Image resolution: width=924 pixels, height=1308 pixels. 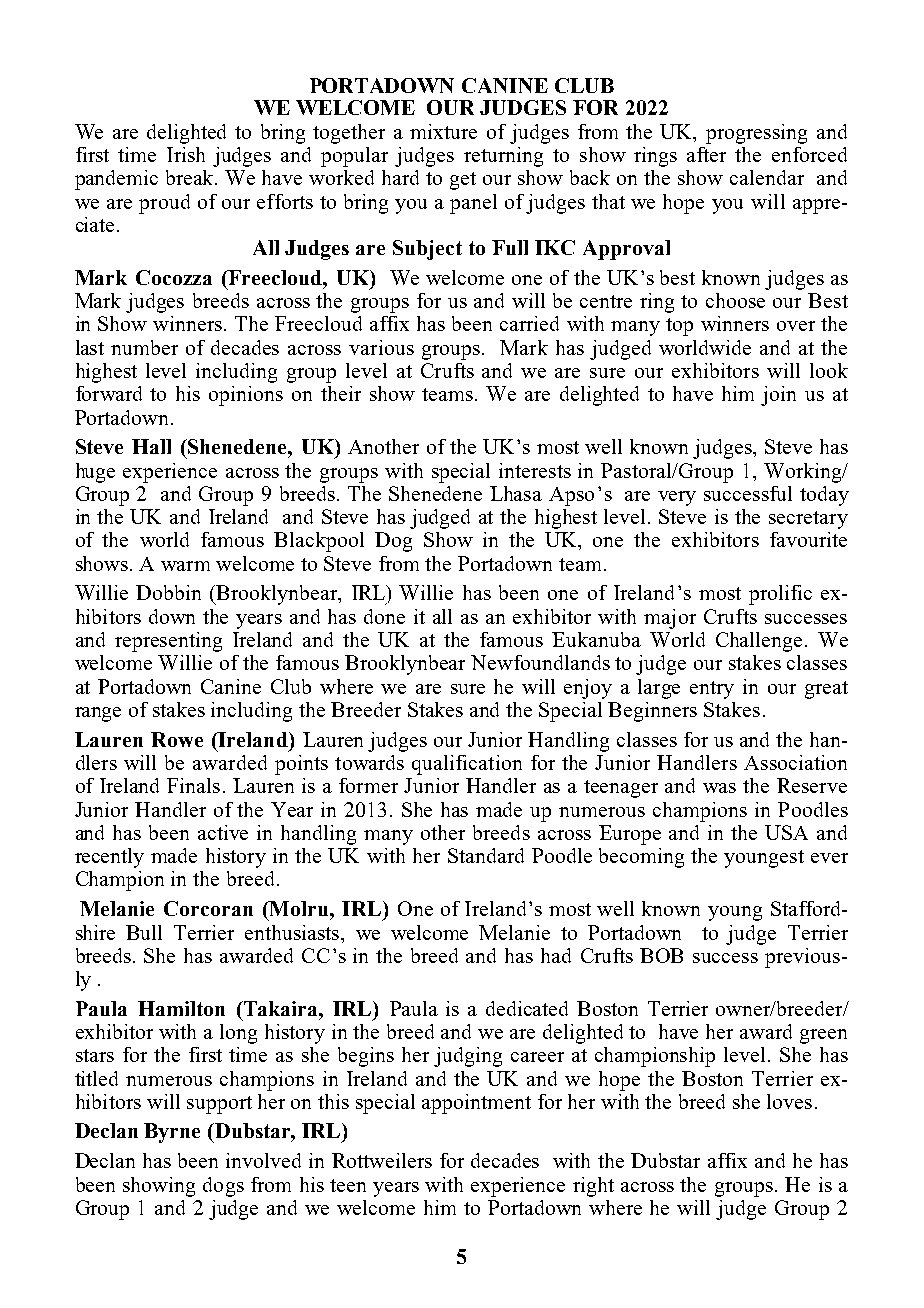 I want to click on after, so click(x=706, y=154).
